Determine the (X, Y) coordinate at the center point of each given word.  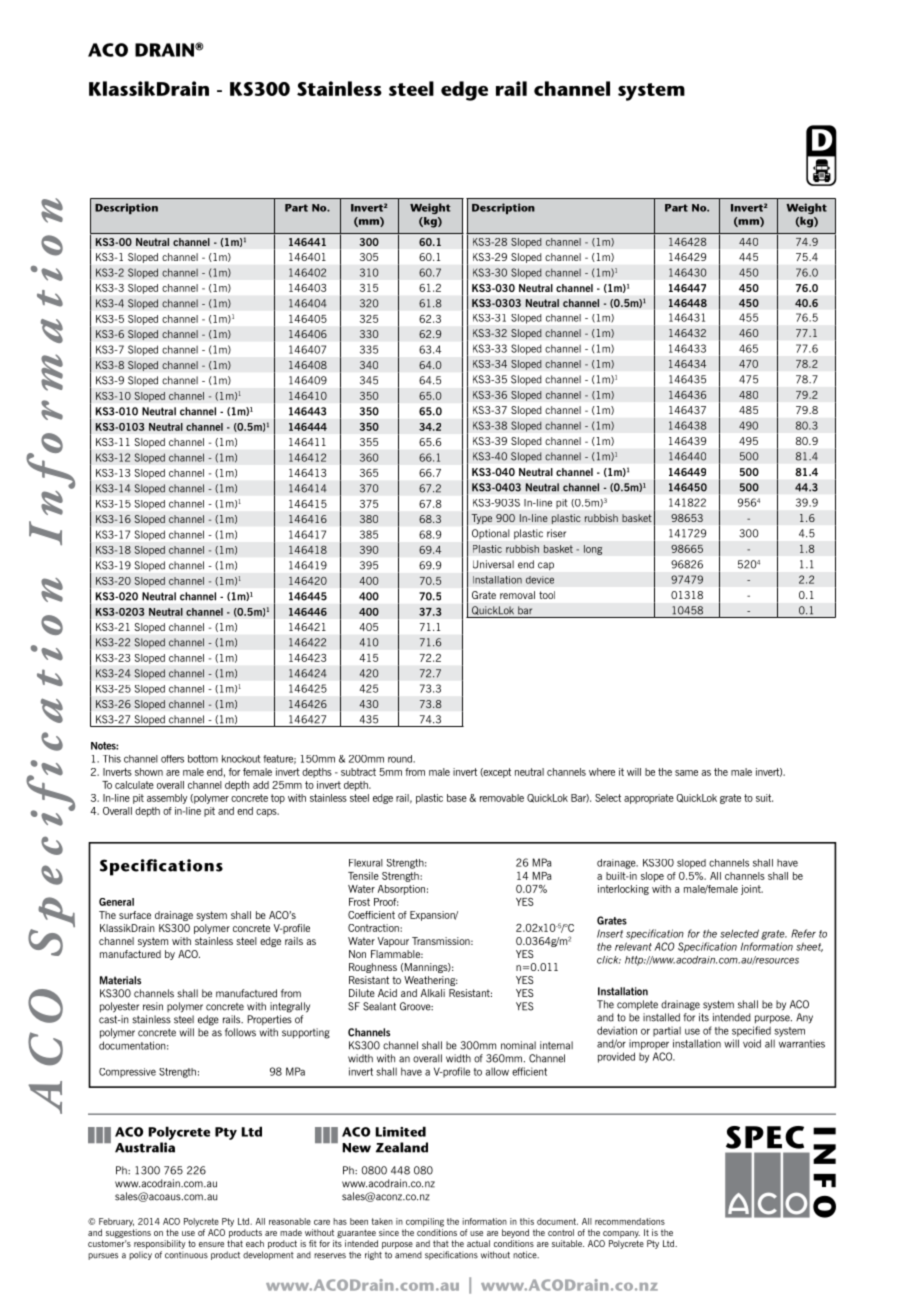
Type (481, 519)
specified (751, 1031)
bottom (203, 759)
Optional (490, 534)
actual (478, 1243)
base (457, 798)
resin (153, 1006)
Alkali (433, 993)
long (593, 550)
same (686, 773)
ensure (211, 1244)
